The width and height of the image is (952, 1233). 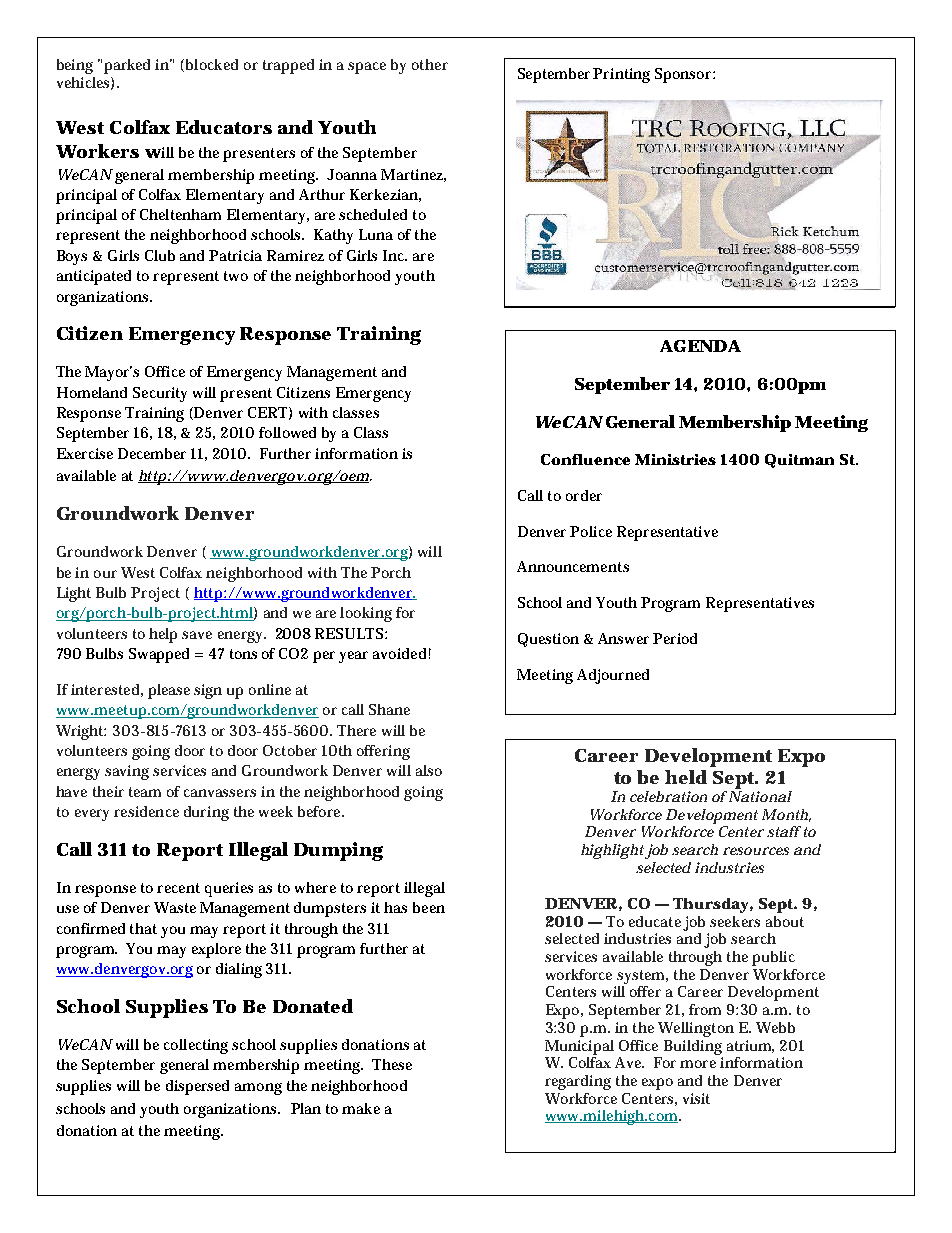 I want to click on looking, so click(x=366, y=614).
